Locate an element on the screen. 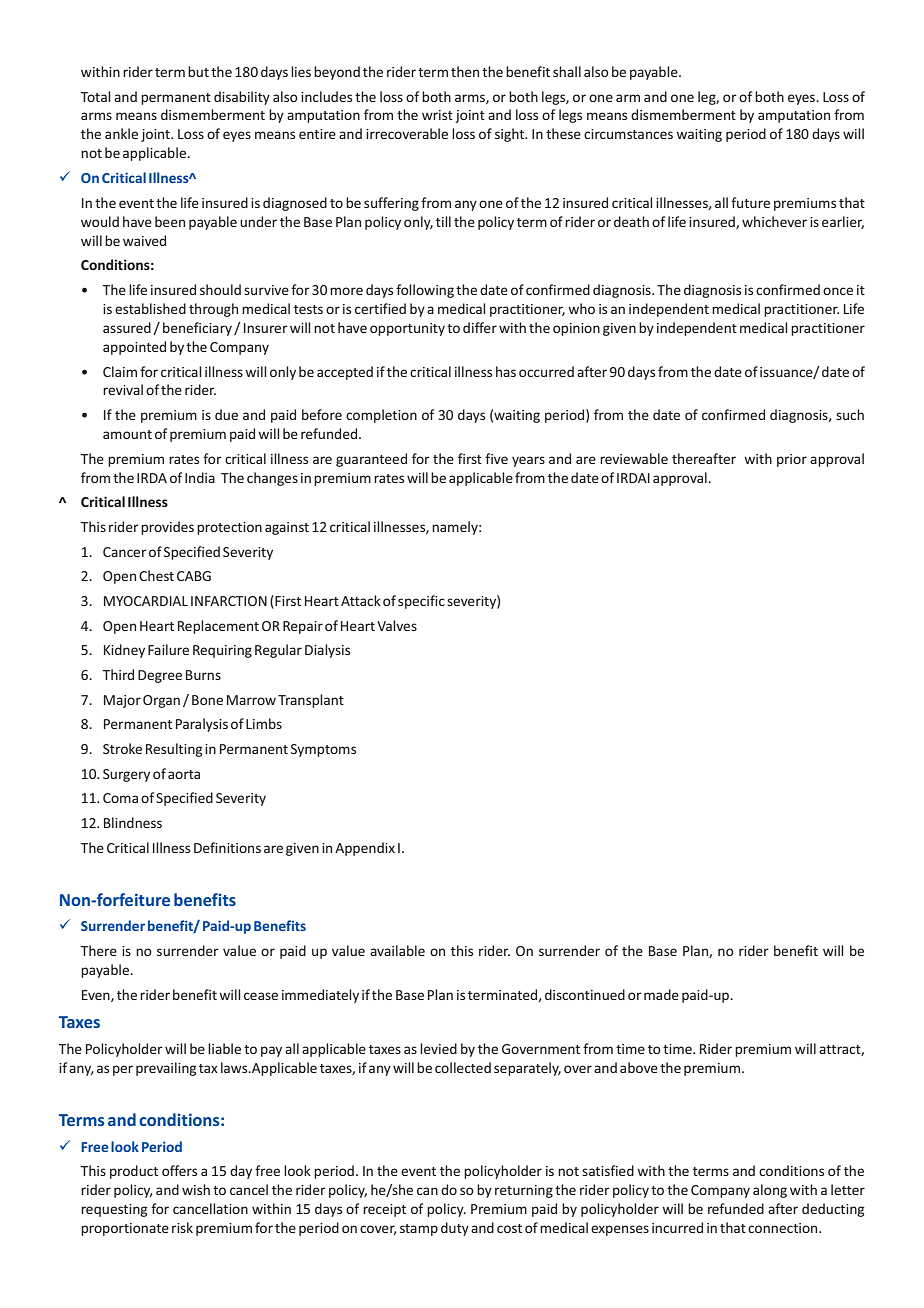  wrist is located at coordinates (437, 115).
